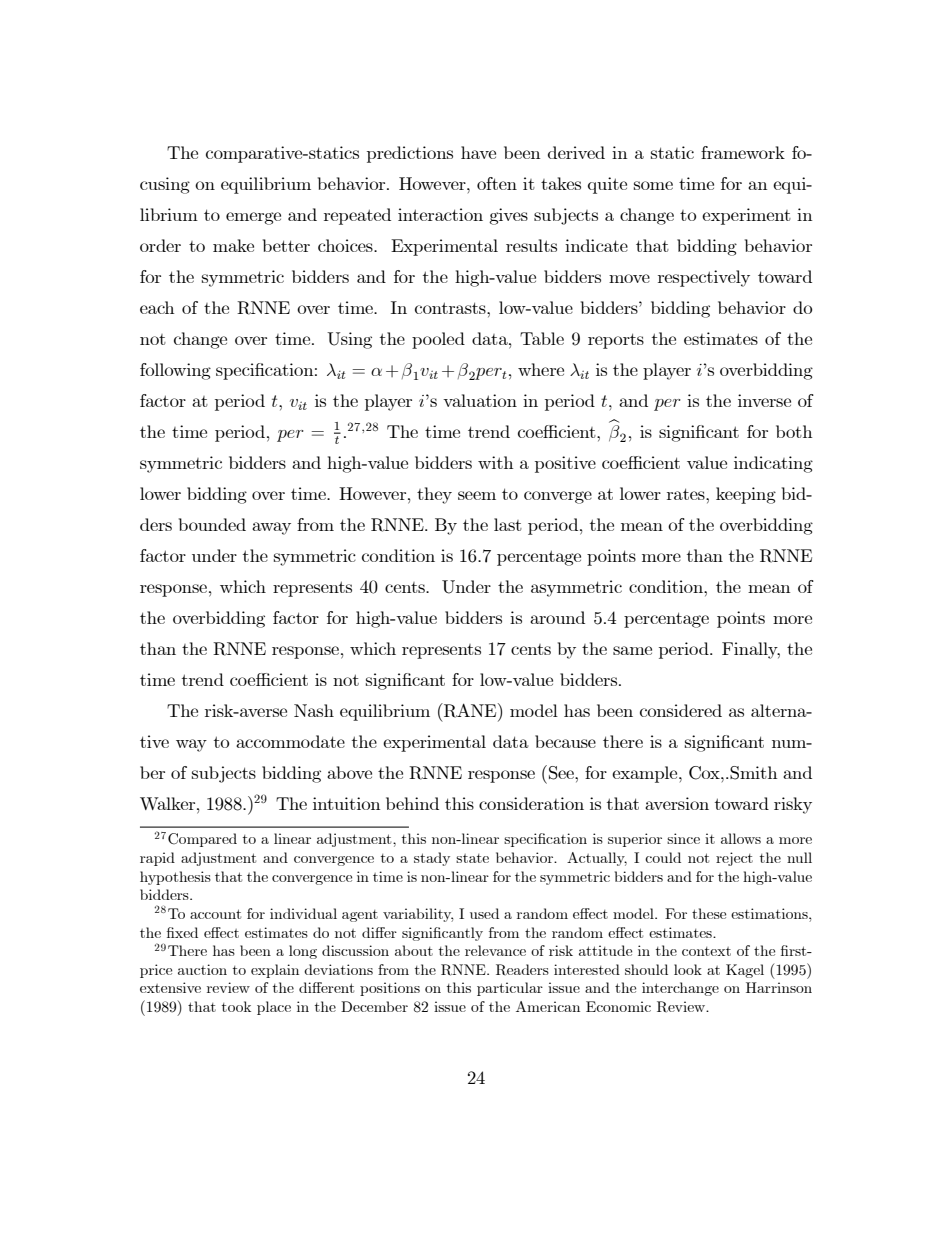  Describe the element at coordinates (510, 989) in the screenshot. I see `particular` at that location.
